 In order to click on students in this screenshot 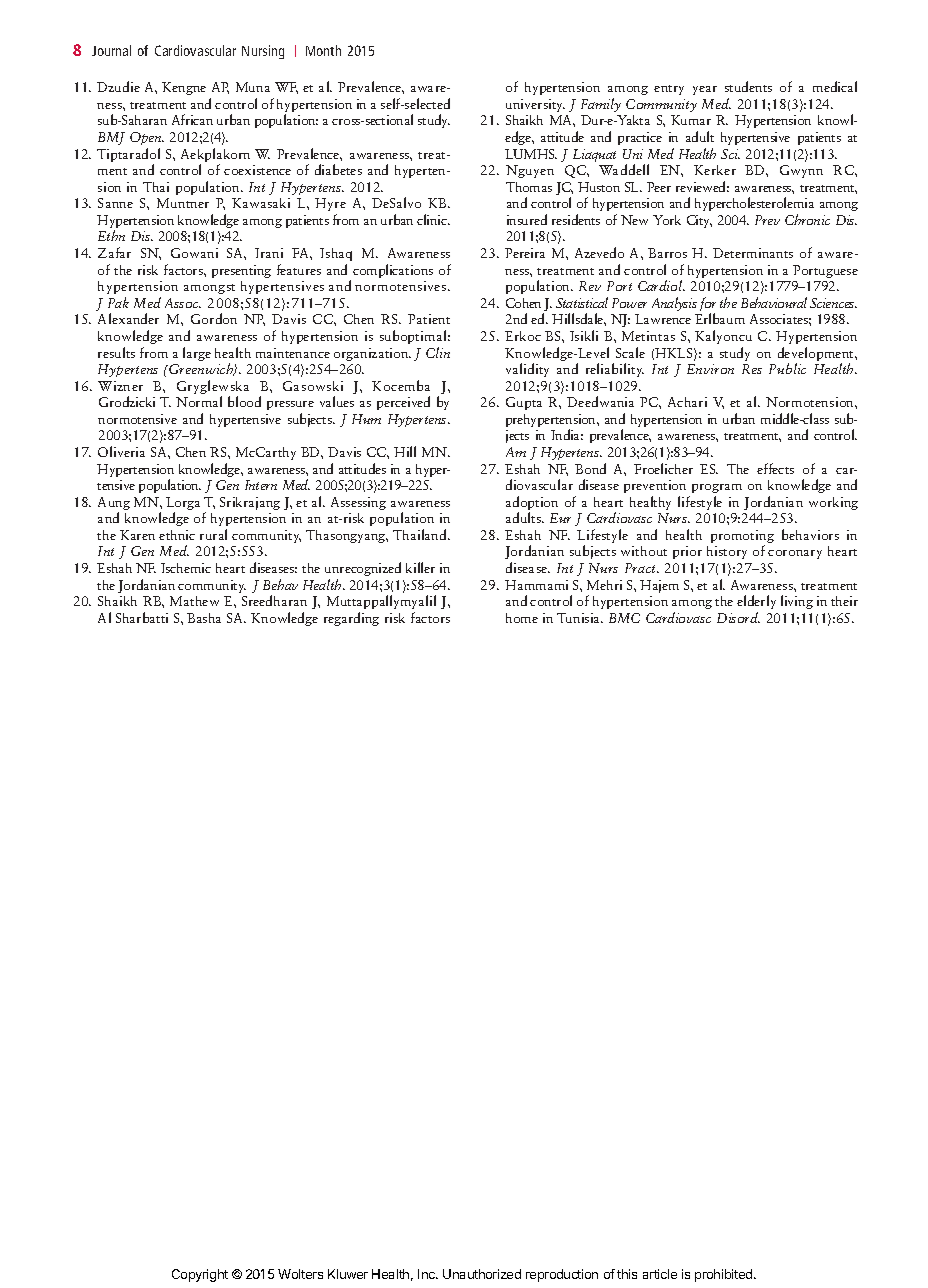, I will do `click(748, 86)`.
